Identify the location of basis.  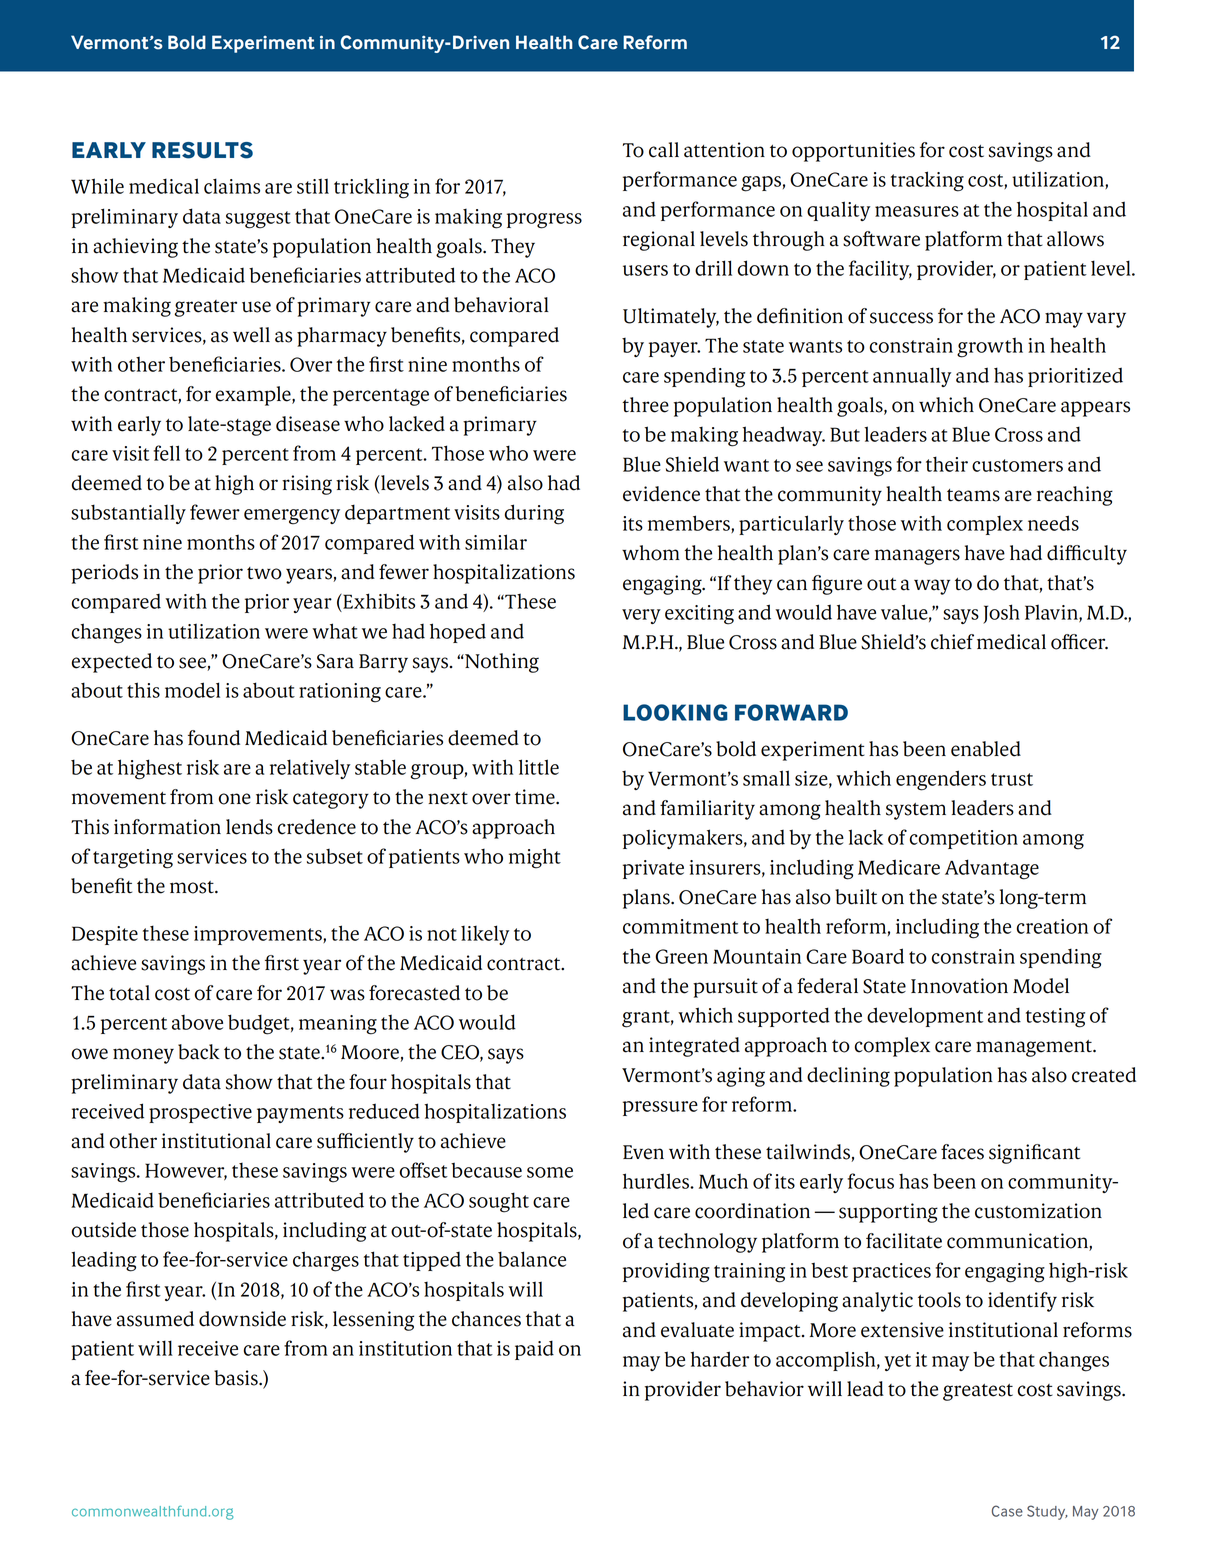
(237, 1378).
